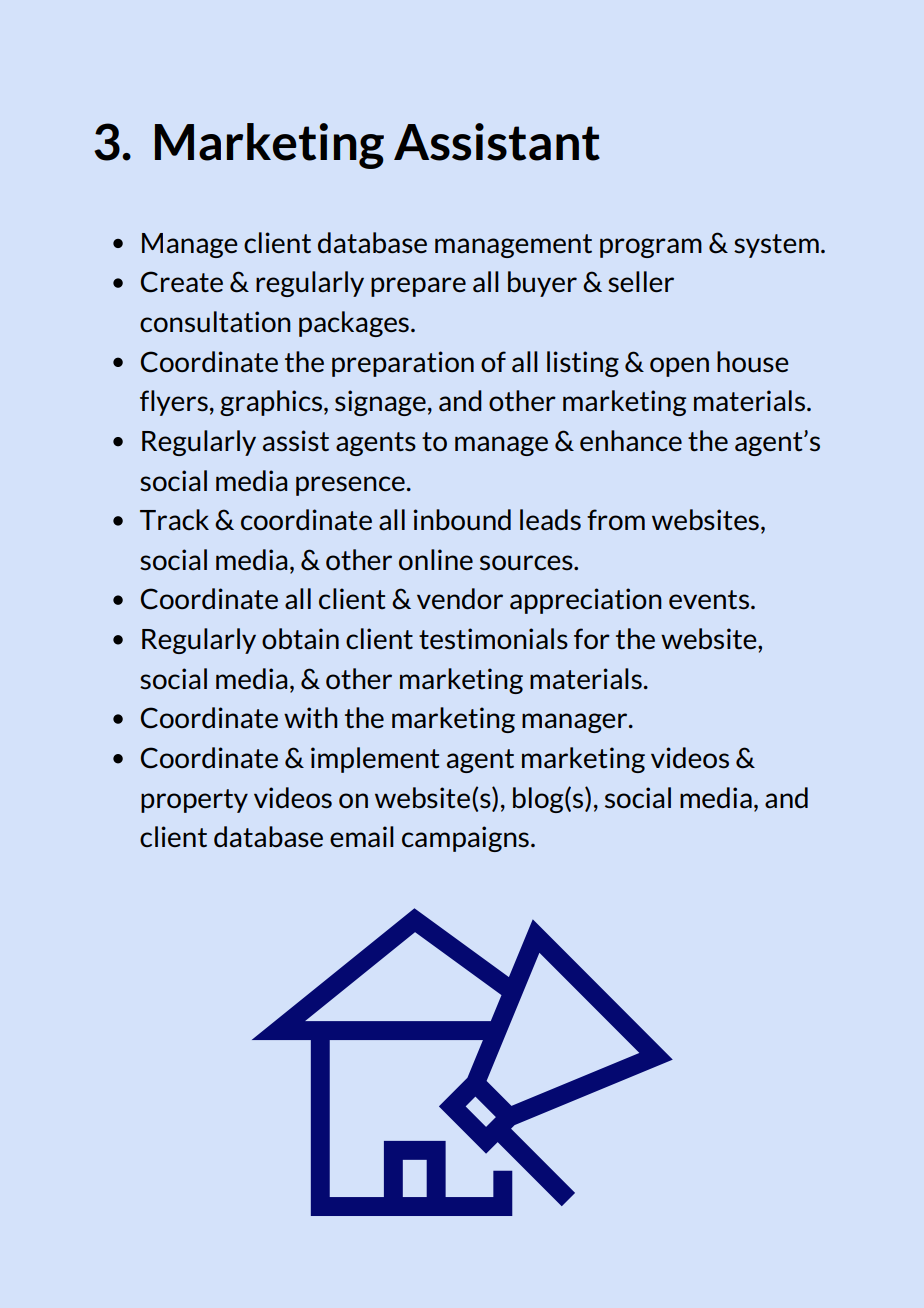  Describe the element at coordinates (465, 839) in the page. I see `campaigns` at that location.
